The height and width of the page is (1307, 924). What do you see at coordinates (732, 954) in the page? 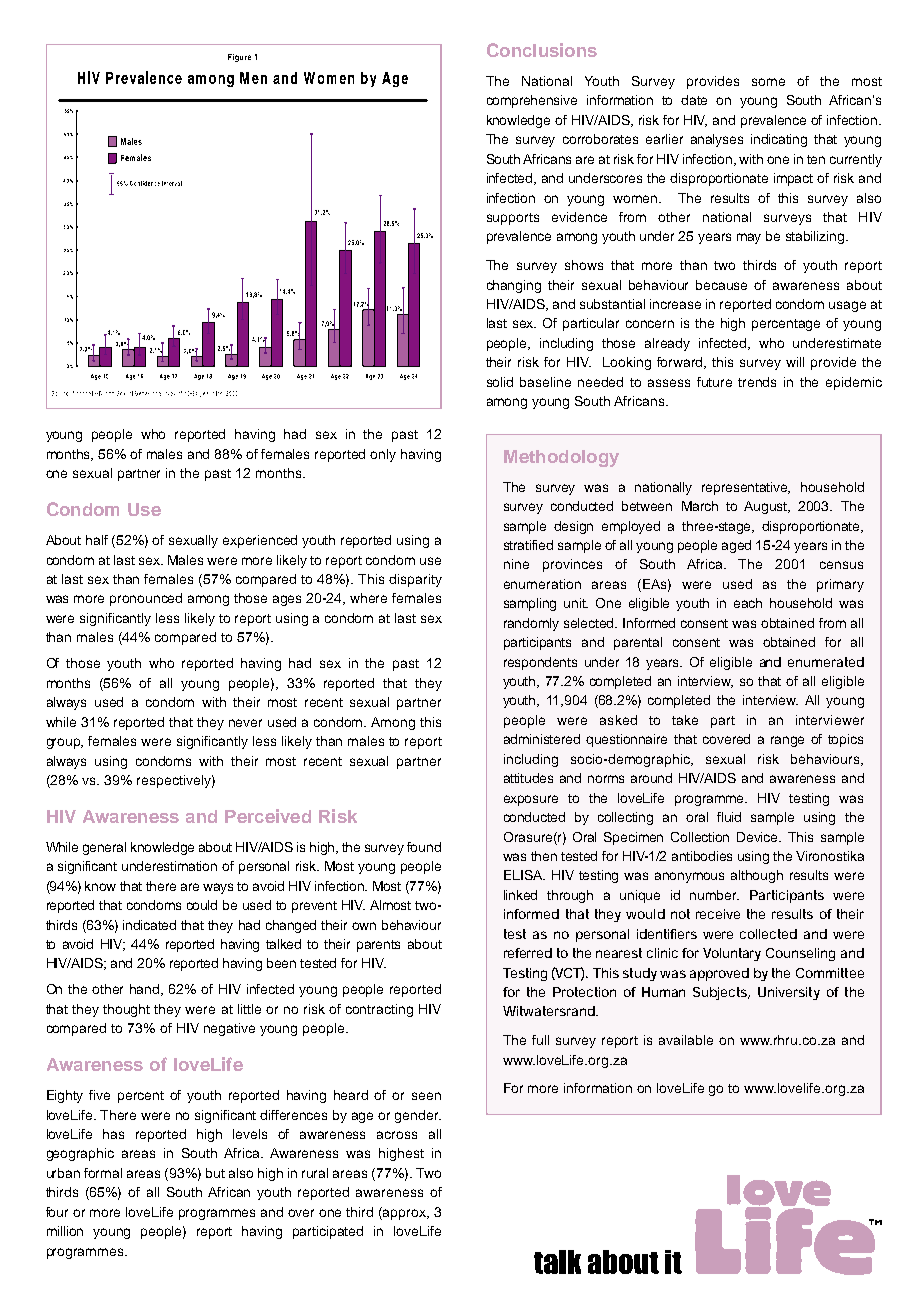
I see `Voluntary` at bounding box center [732, 954].
